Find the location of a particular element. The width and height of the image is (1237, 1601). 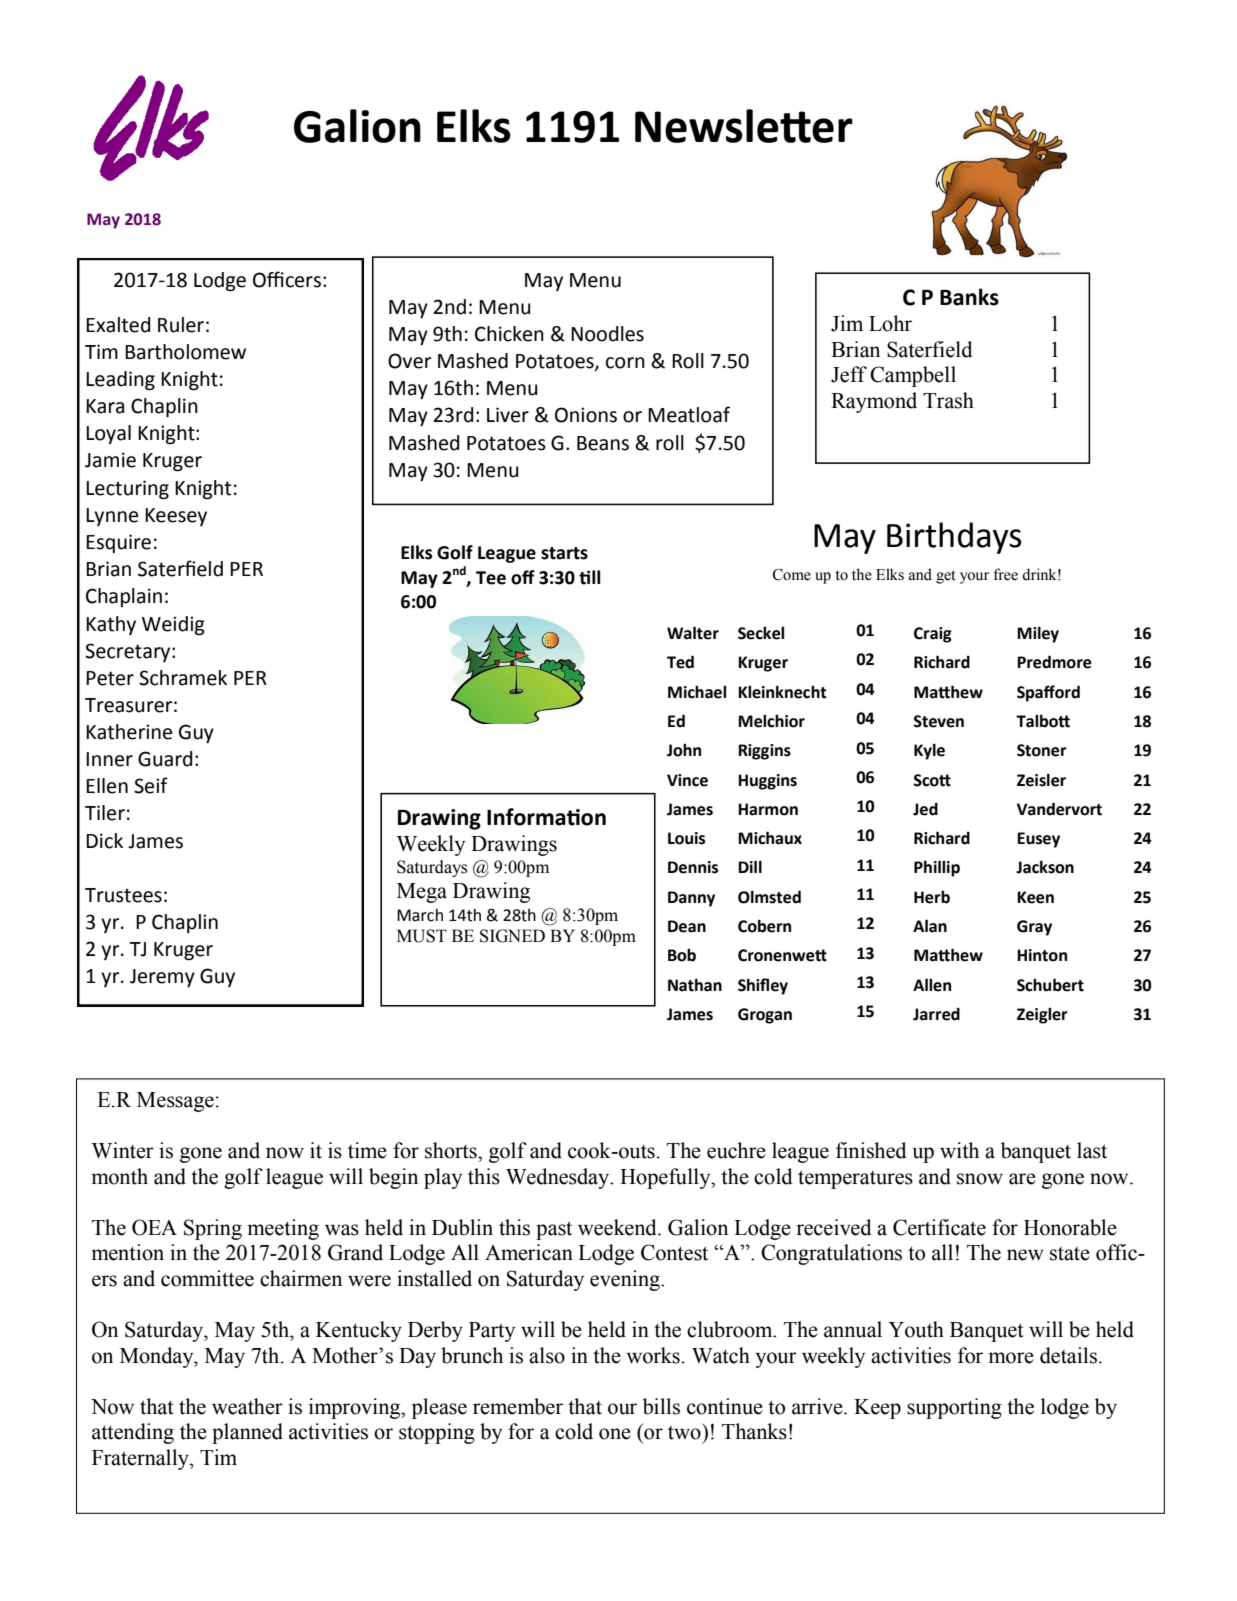

weather is located at coordinates (247, 1406).
